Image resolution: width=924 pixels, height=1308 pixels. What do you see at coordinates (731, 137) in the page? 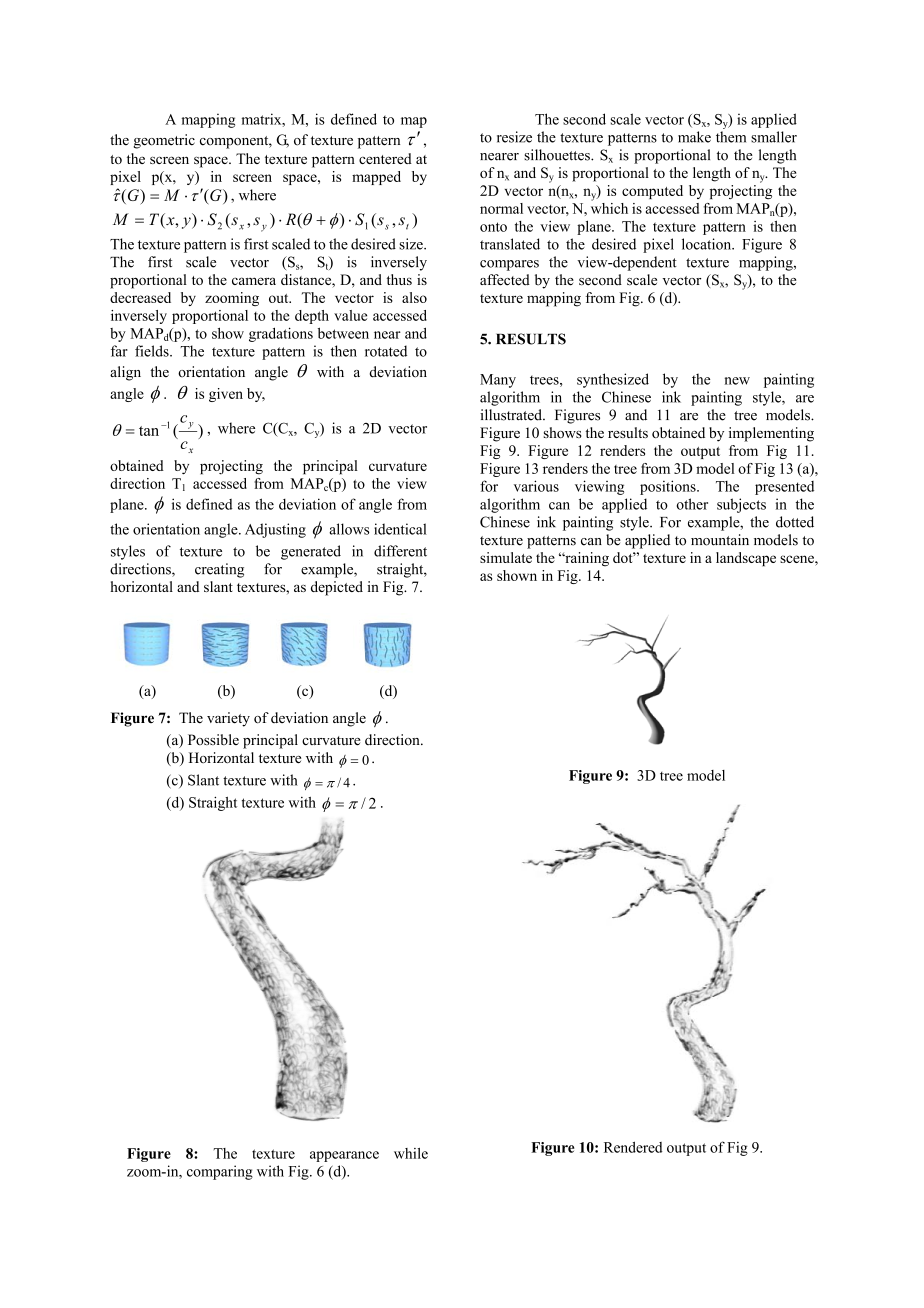
I see `them` at bounding box center [731, 137].
